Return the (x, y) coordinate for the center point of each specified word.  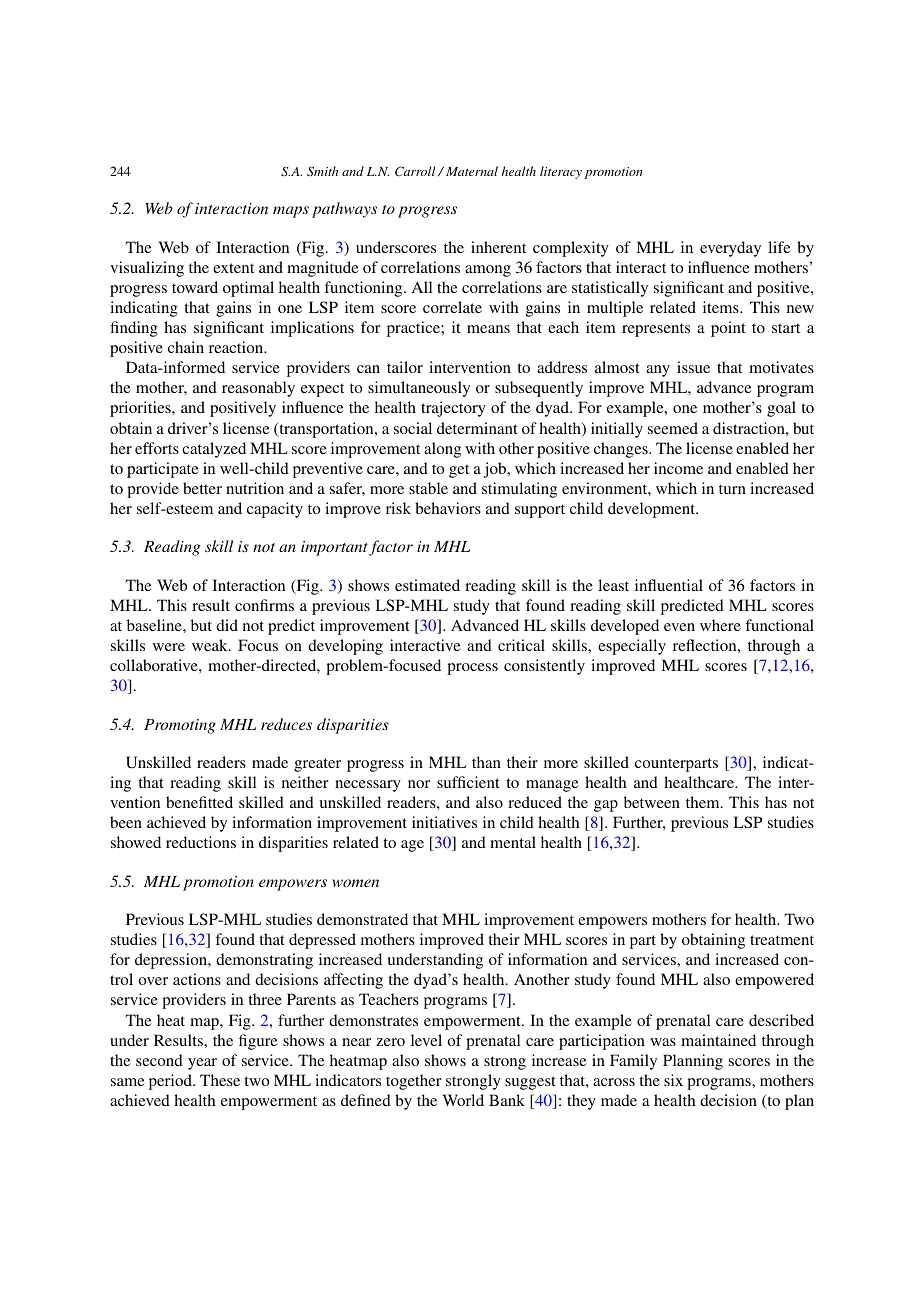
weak (211, 645)
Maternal (472, 171)
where (720, 625)
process (472, 669)
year (202, 1064)
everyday (730, 249)
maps (291, 212)
